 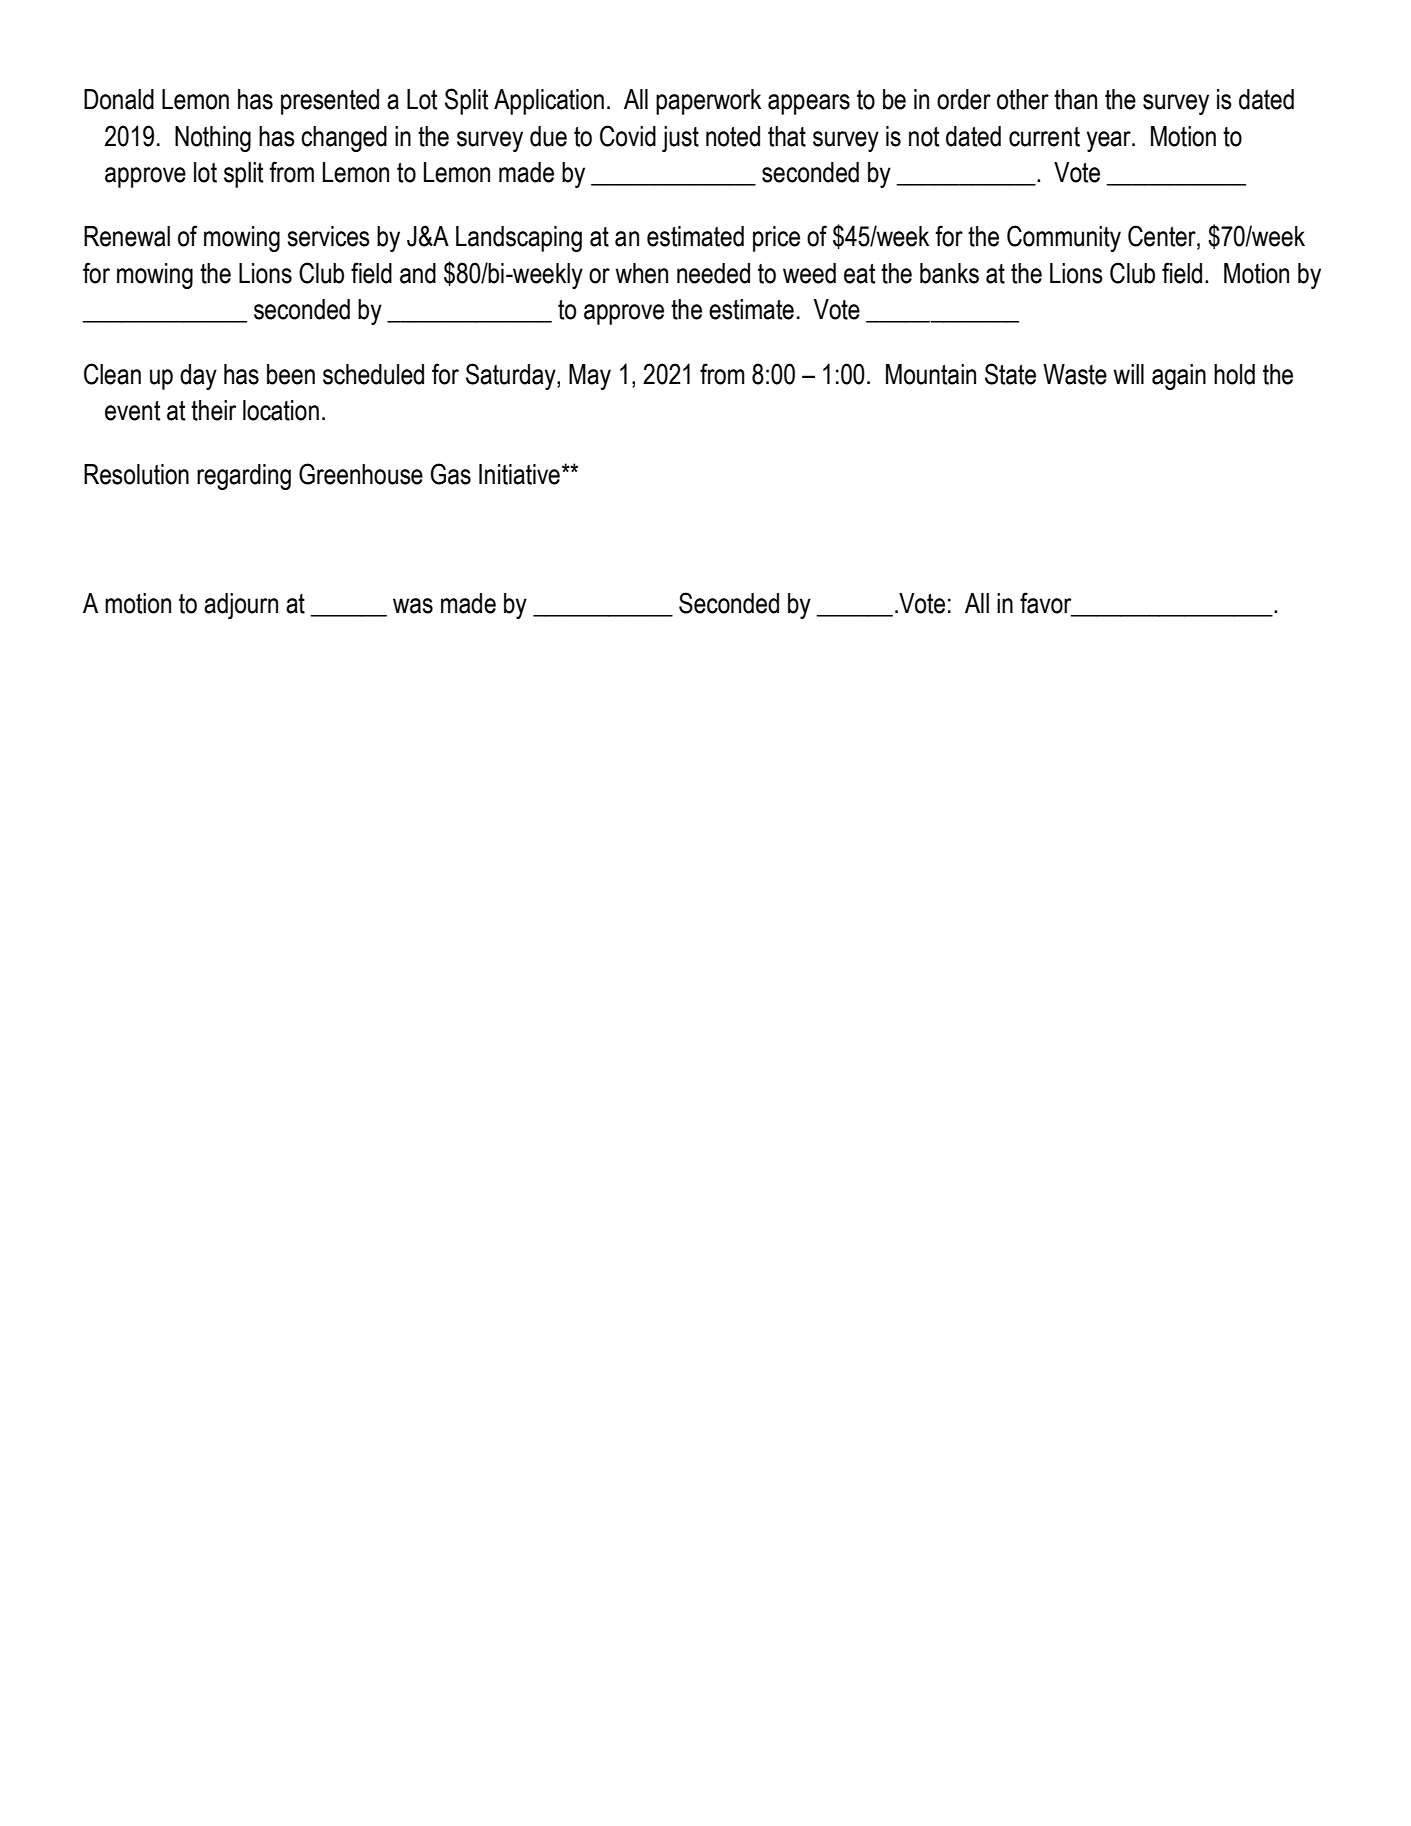 What do you see at coordinates (330, 102) in the document?
I see `presented` at bounding box center [330, 102].
